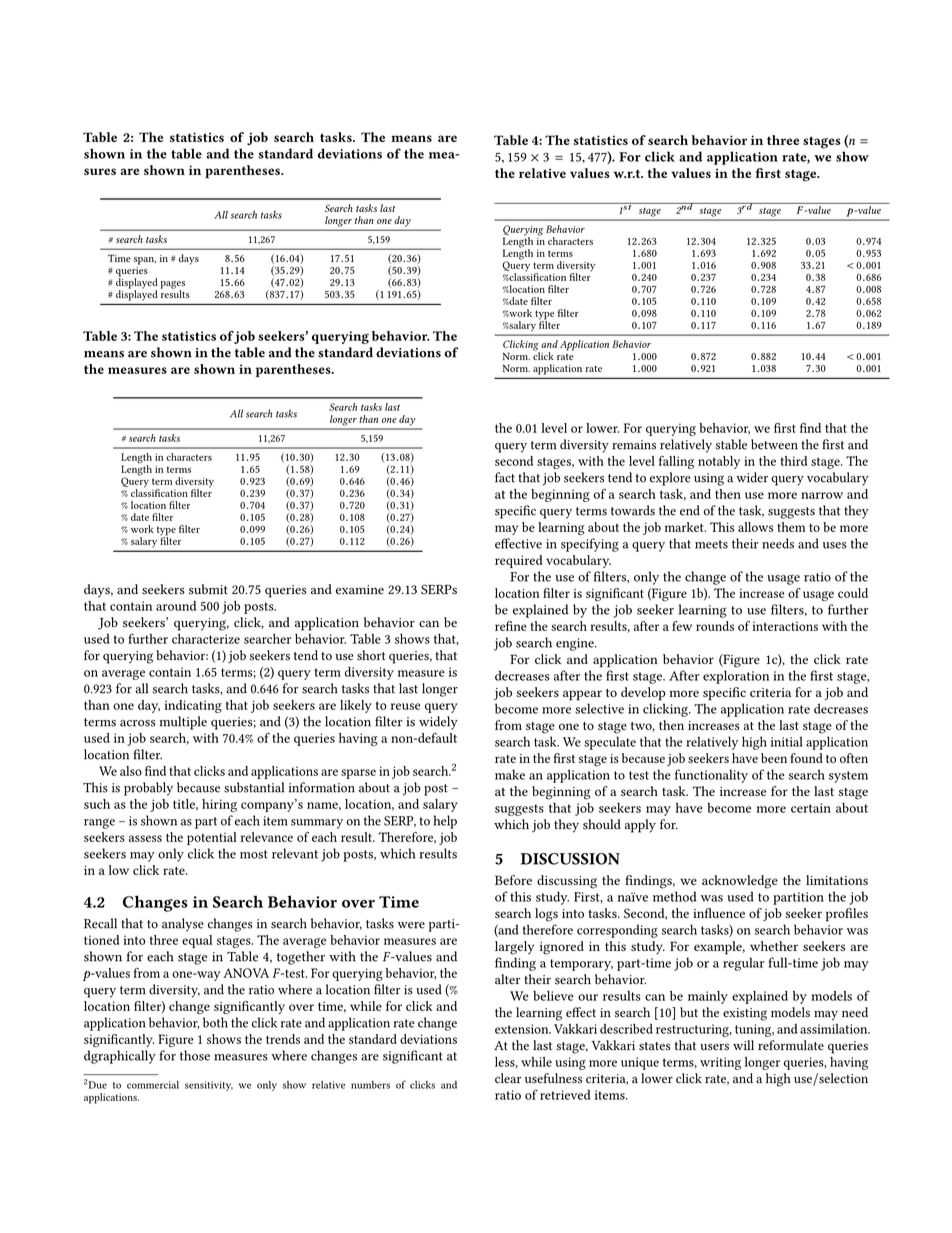 This screenshot has height=1233, width=952. What do you see at coordinates (219, 805) in the screenshot?
I see `hiring` at bounding box center [219, 805].
